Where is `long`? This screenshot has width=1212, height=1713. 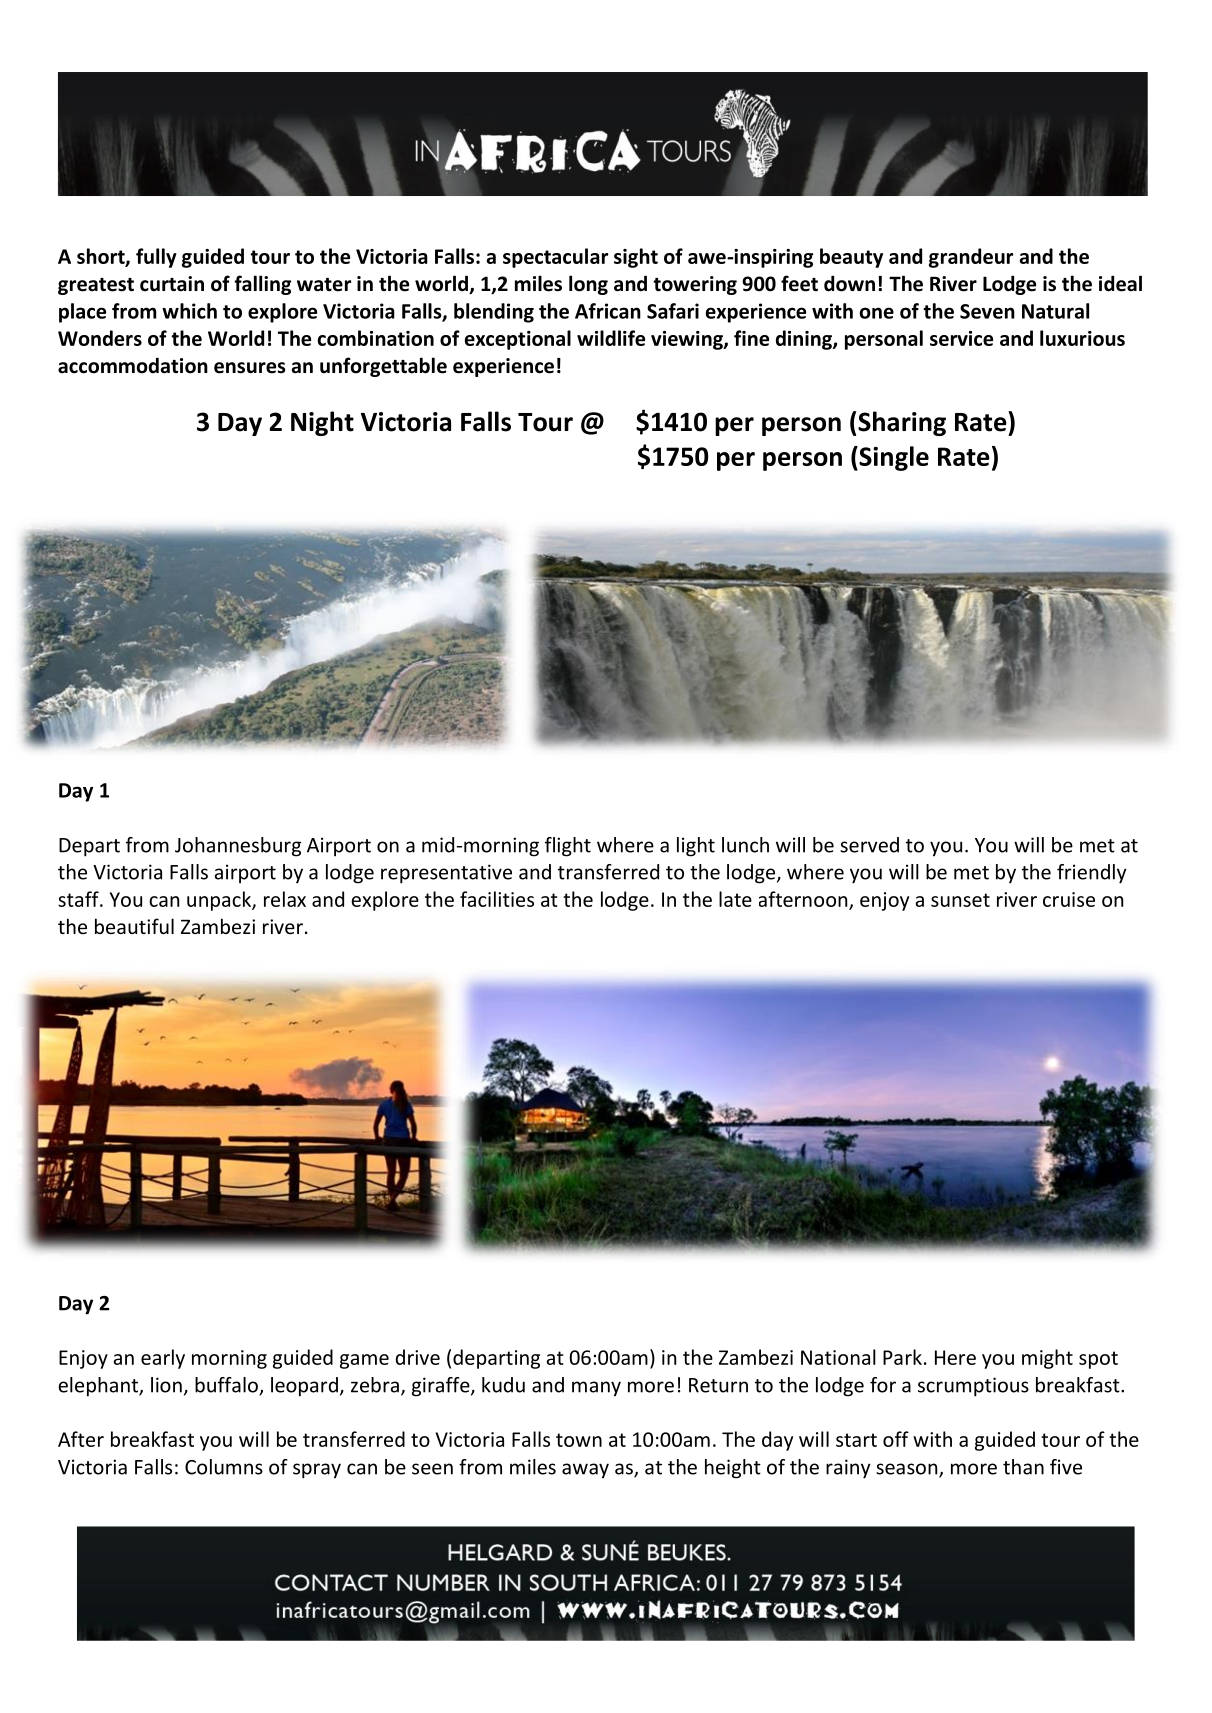
long is located at coordinates (588, 285).
